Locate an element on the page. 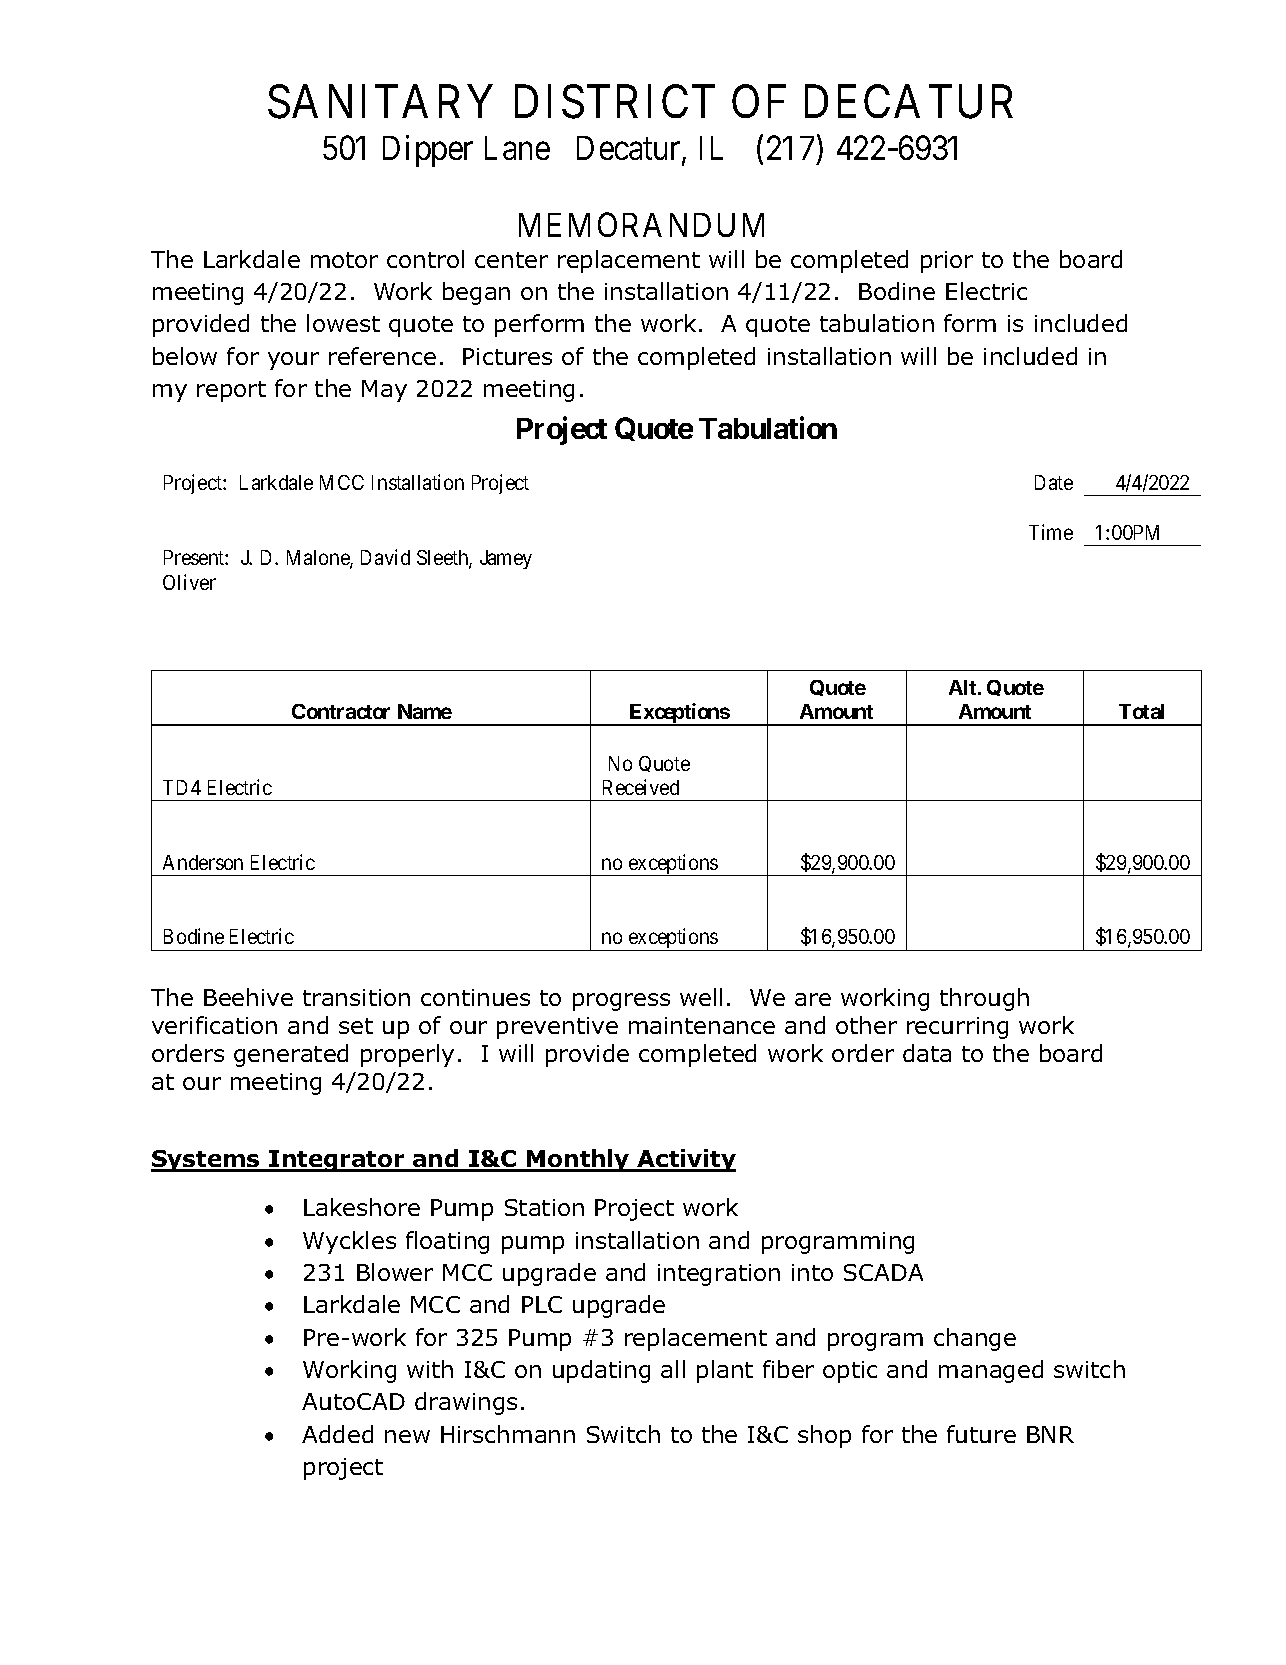 The height and width of the image is (1665, 1286). Pictures is located at coordinates (507, 356).
